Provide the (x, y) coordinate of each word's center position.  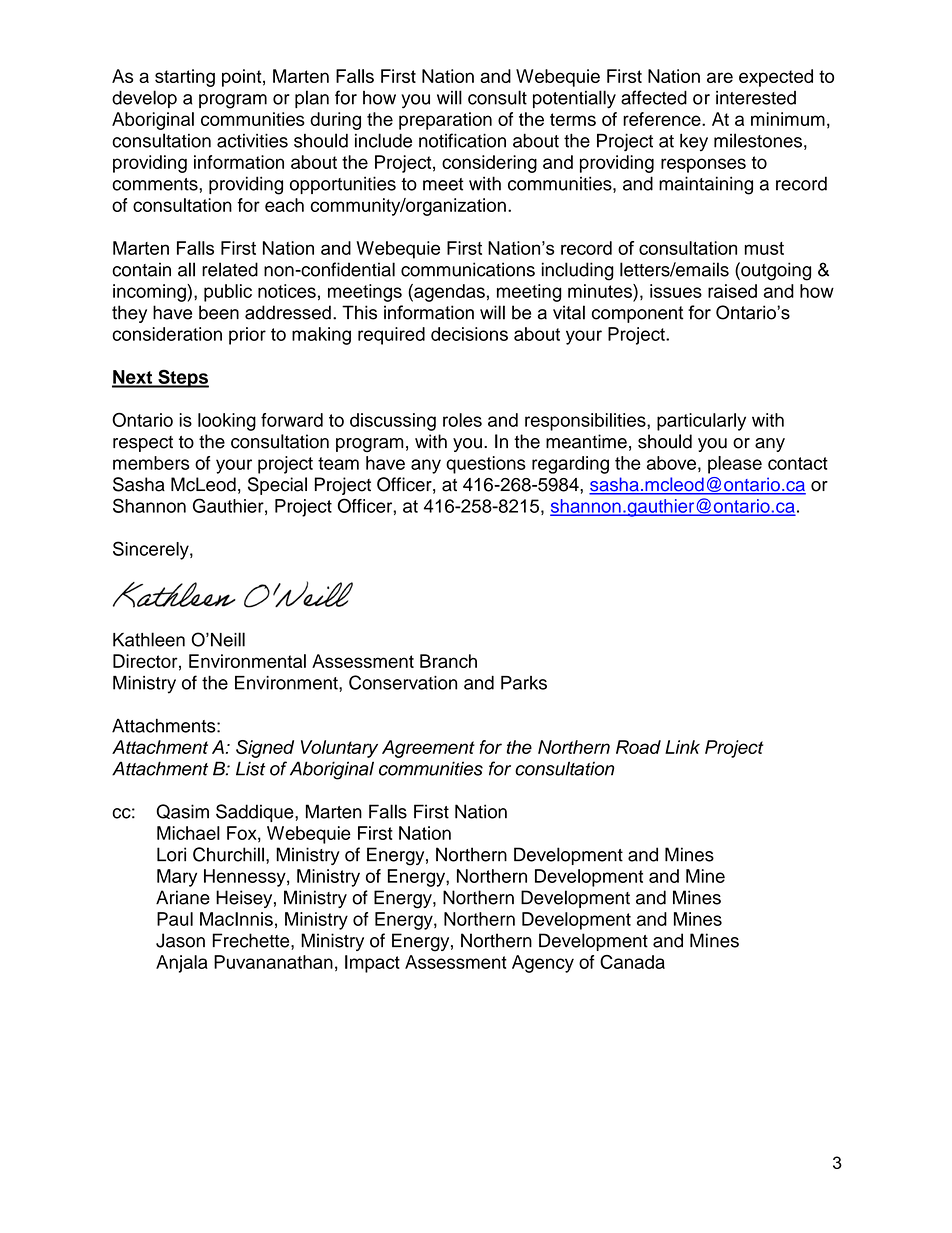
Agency (543, 964)
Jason (180, 940)
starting (185, 78)
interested (756, 98)
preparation (445, 121)
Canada (632, 962)
